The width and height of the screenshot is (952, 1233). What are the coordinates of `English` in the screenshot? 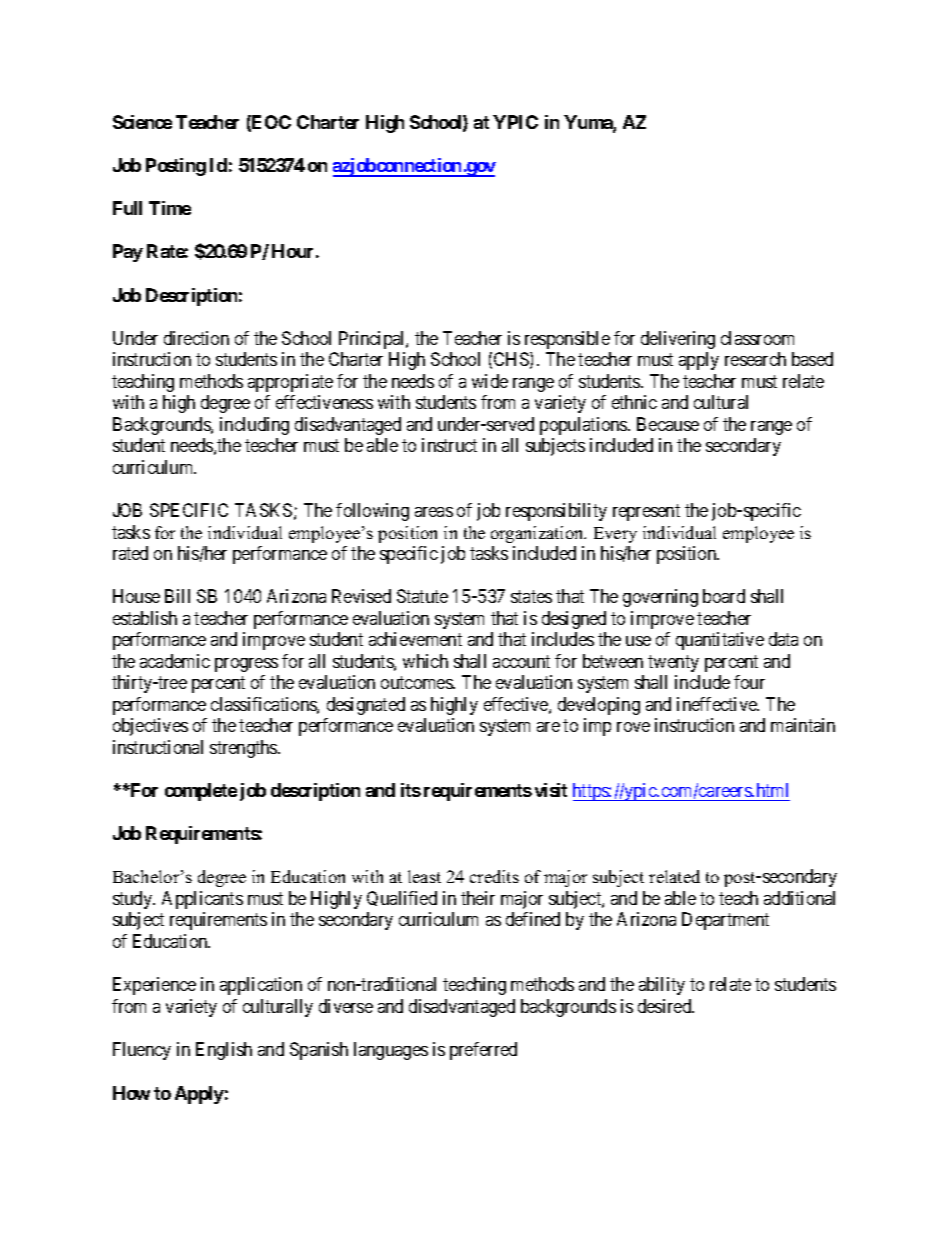 It's located at (224, 1051).
